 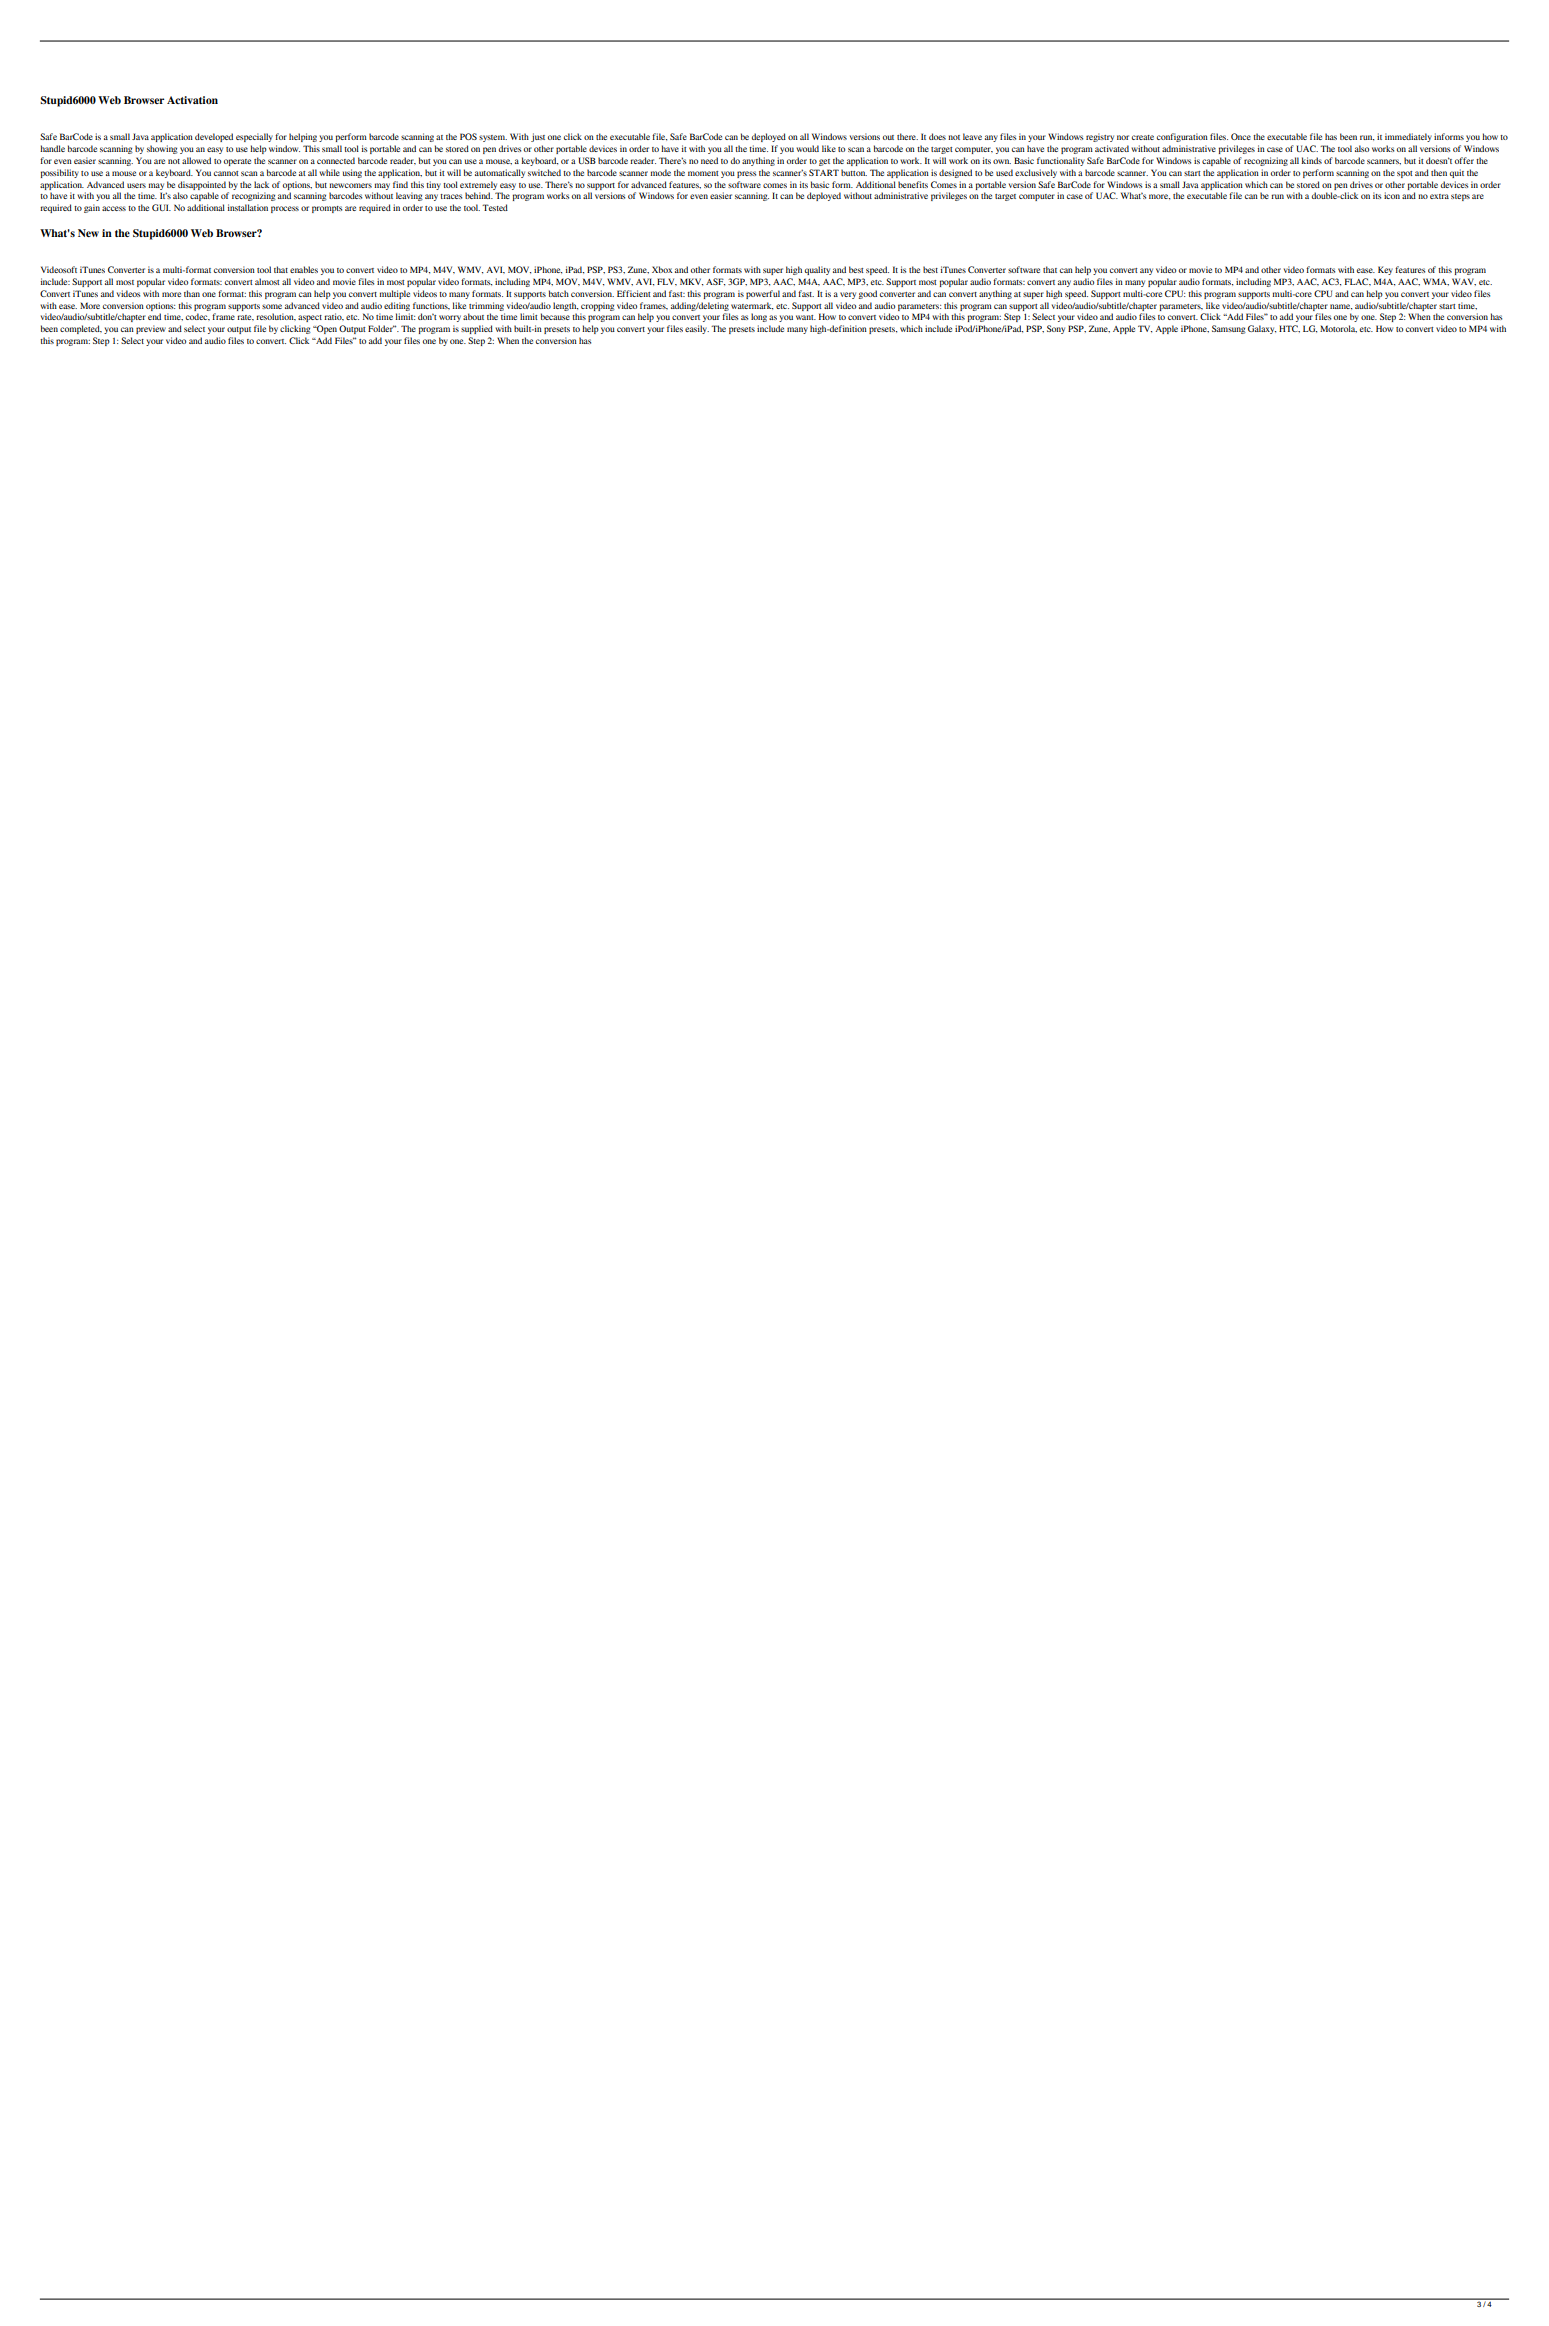 I want to click on process, so click(x=285, y=209).
